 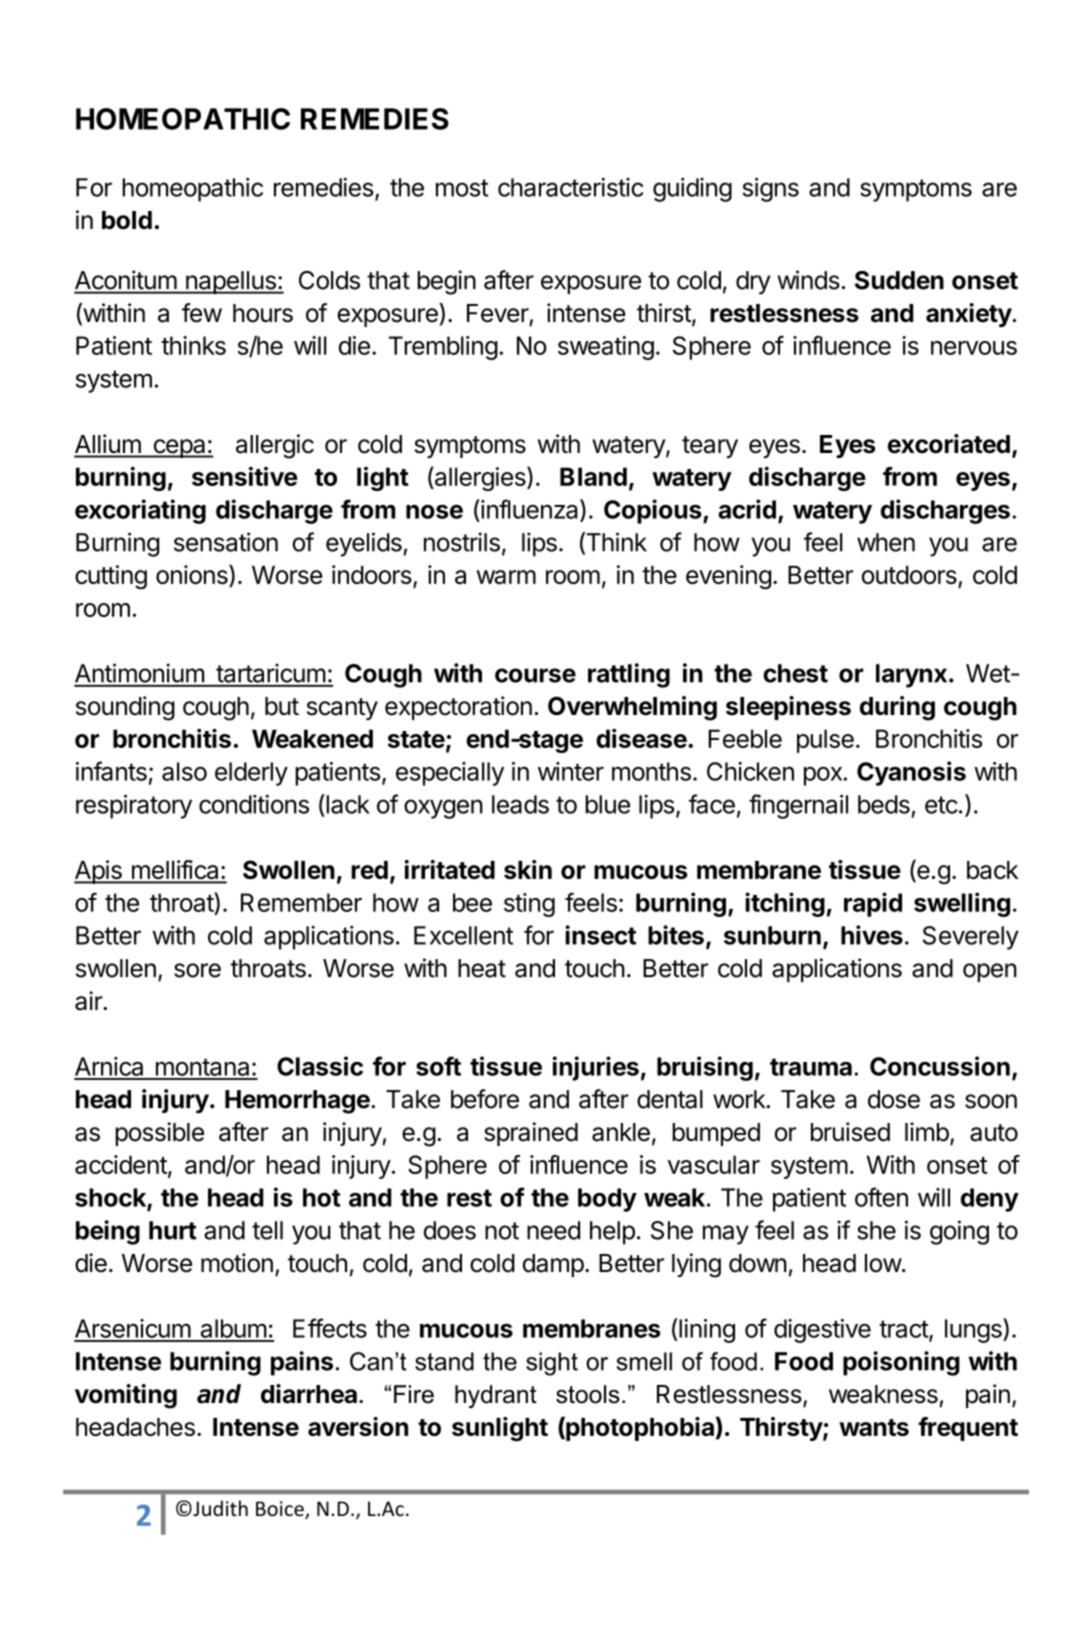 I want to click on vomiting, so click(x=126, y=1396).
